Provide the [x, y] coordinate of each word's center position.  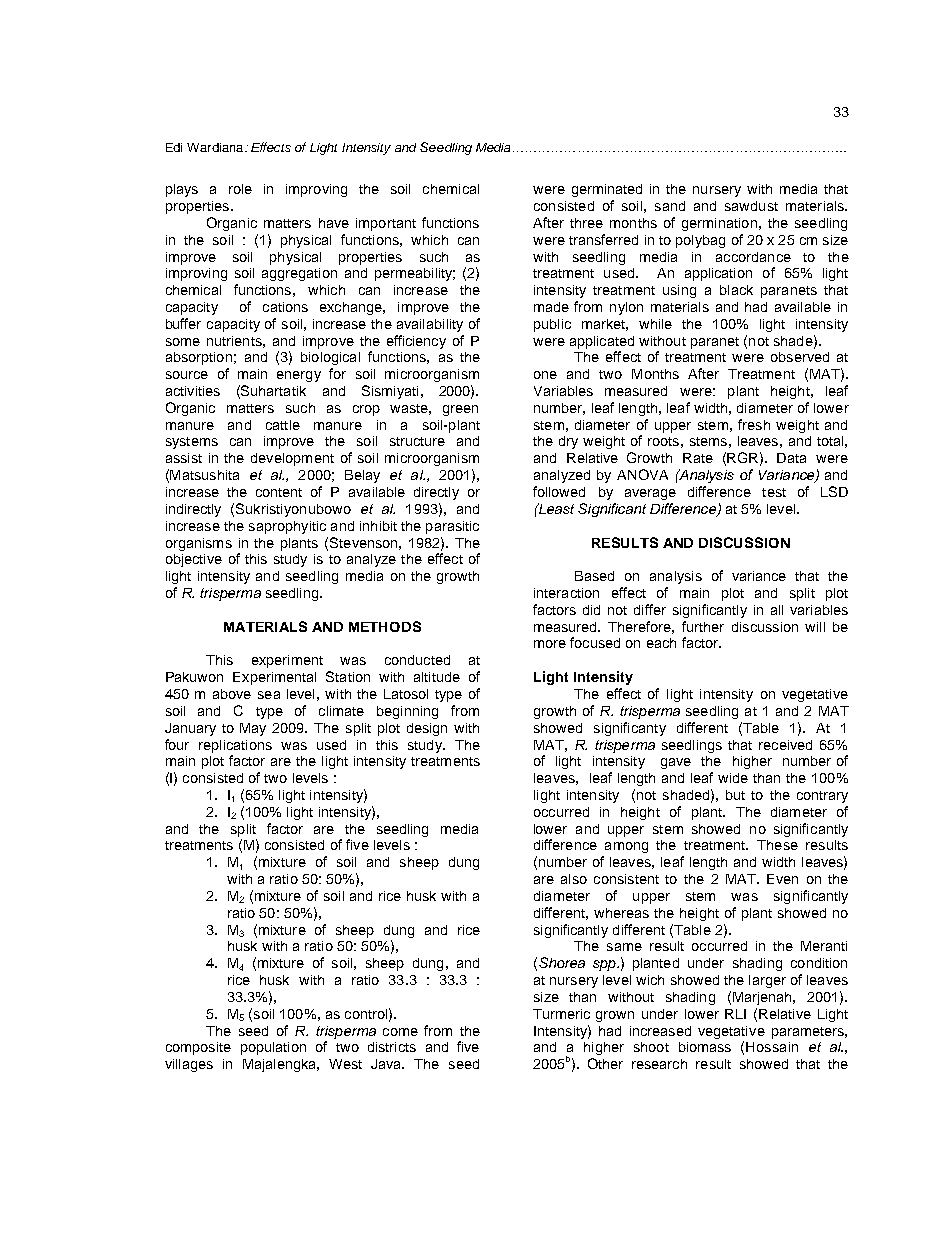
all [777, 610]
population [273, 1048]
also [574, 879]
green [460, 410]
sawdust [751, 206]
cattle [283, 425]
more [550, 644]
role [240, 189]
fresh [754, 424]
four [177, 744]
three [586, 223]
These [777, 845]
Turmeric [561, 1014]
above [232, 694]
